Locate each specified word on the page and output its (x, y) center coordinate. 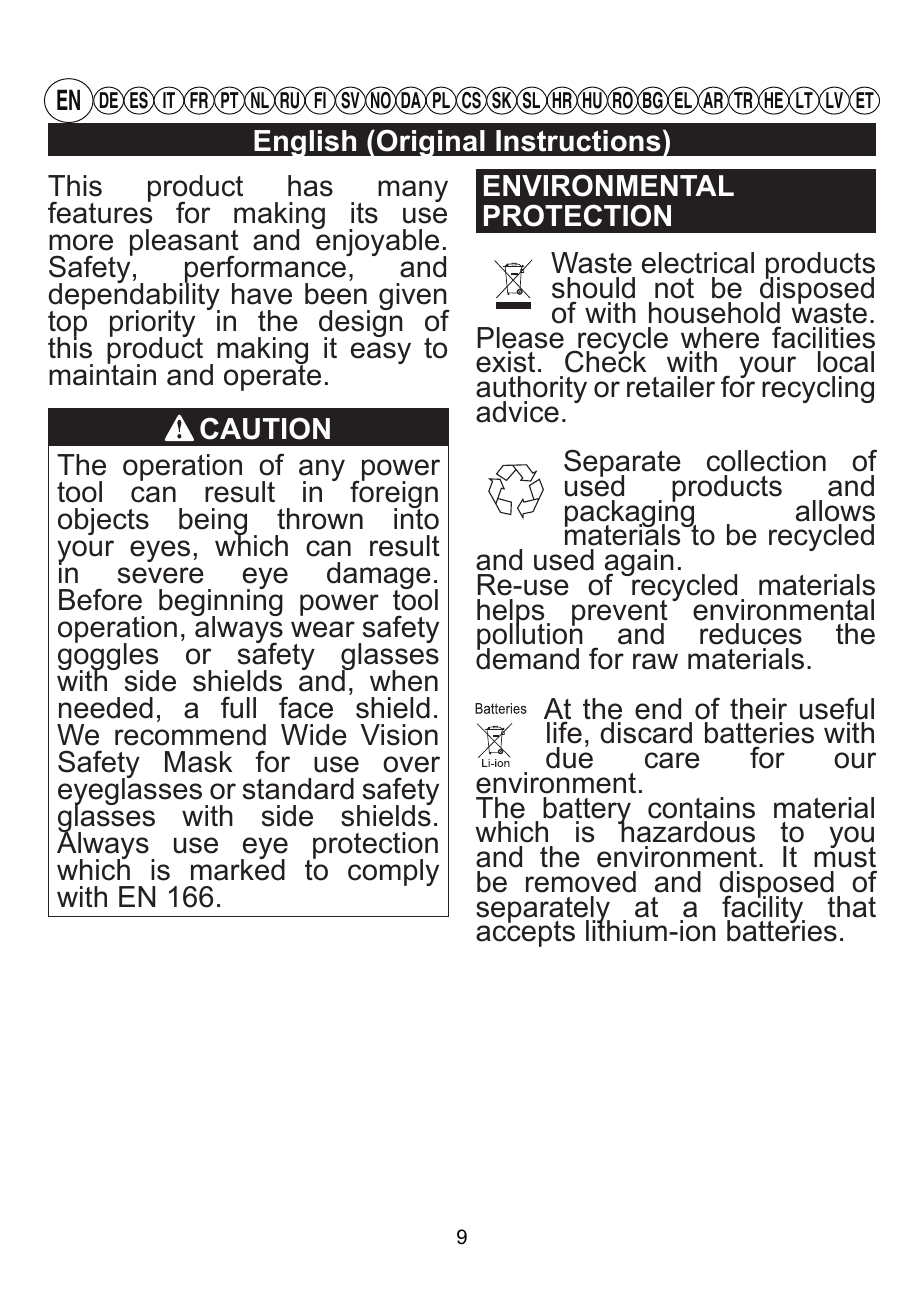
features (100, 212)
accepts (525, 933)
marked (238, 869)
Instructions (578, 141)
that (851, 907)
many (413, 191)
